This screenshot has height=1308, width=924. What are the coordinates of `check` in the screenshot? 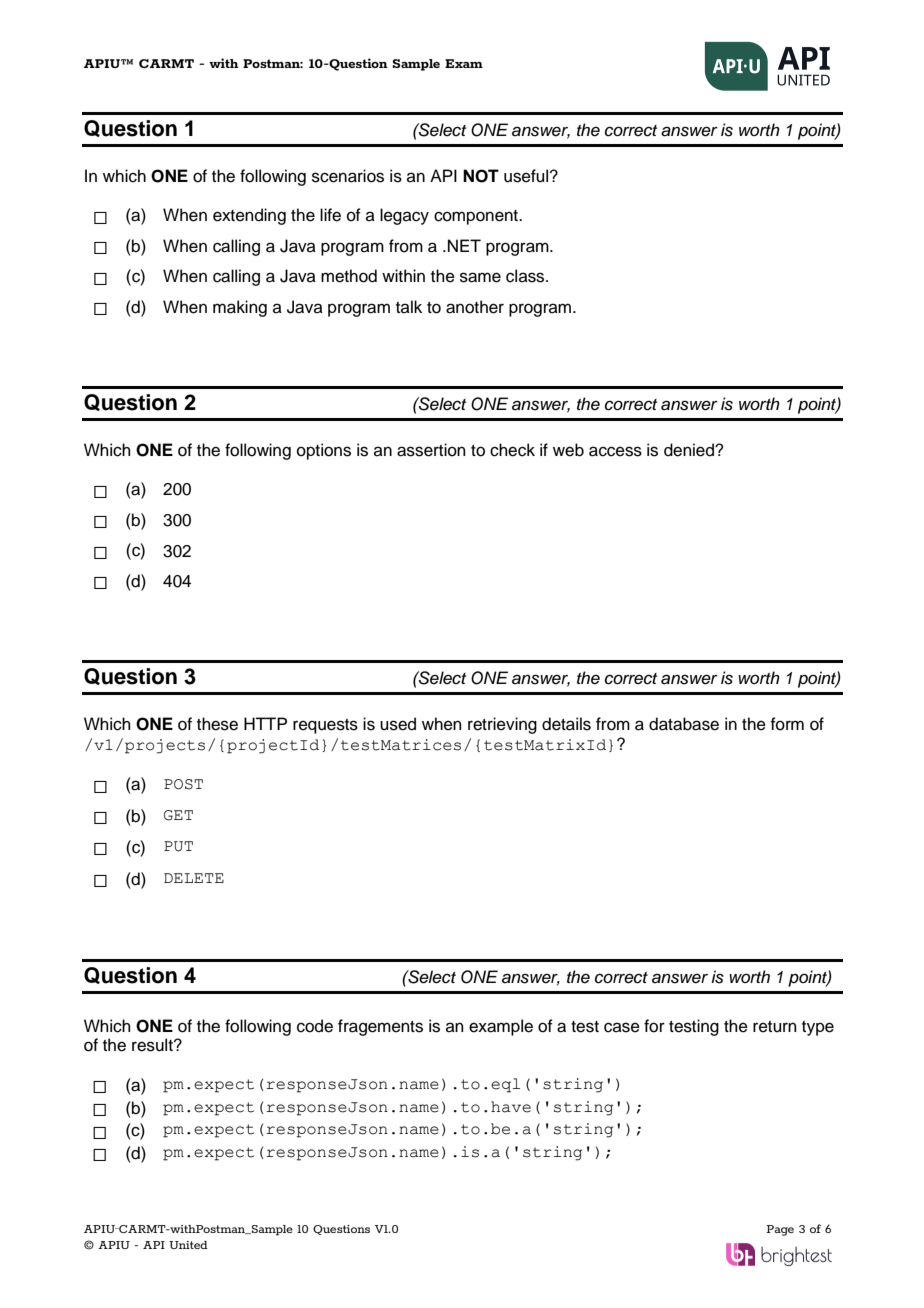 It's located at (512, 450).
